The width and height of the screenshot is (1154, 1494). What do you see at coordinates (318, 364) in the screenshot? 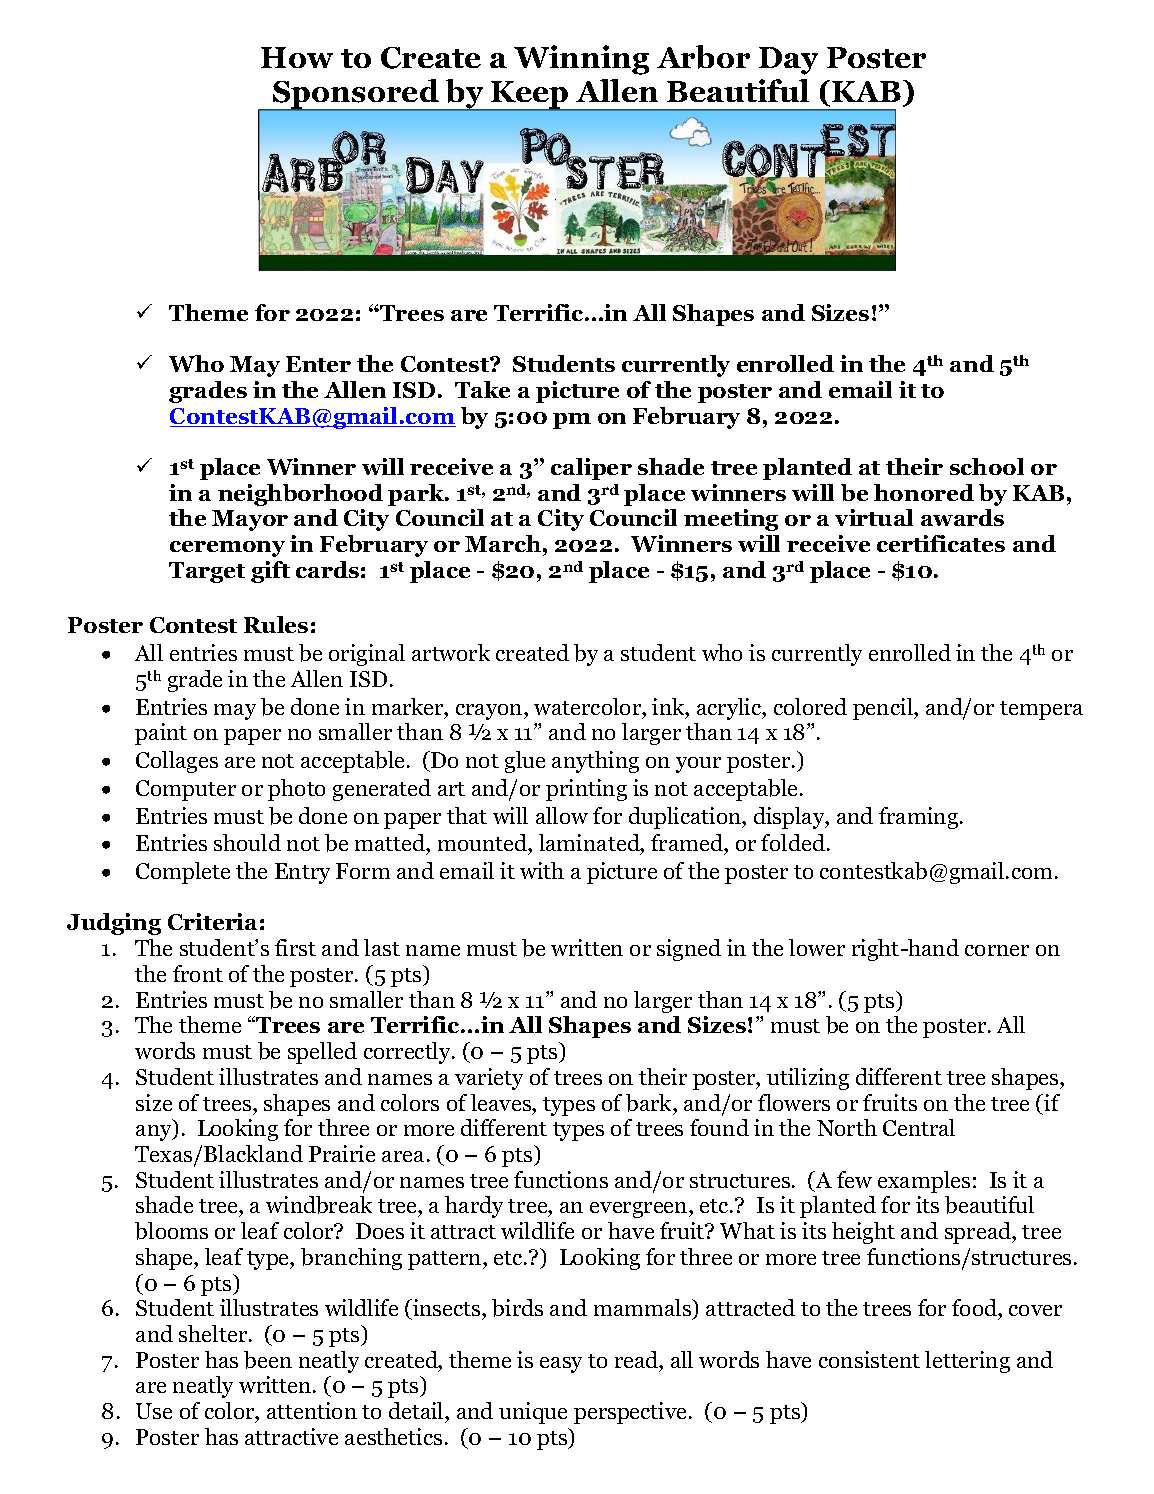
I see `Enter` at bounding box center [318, 364].
